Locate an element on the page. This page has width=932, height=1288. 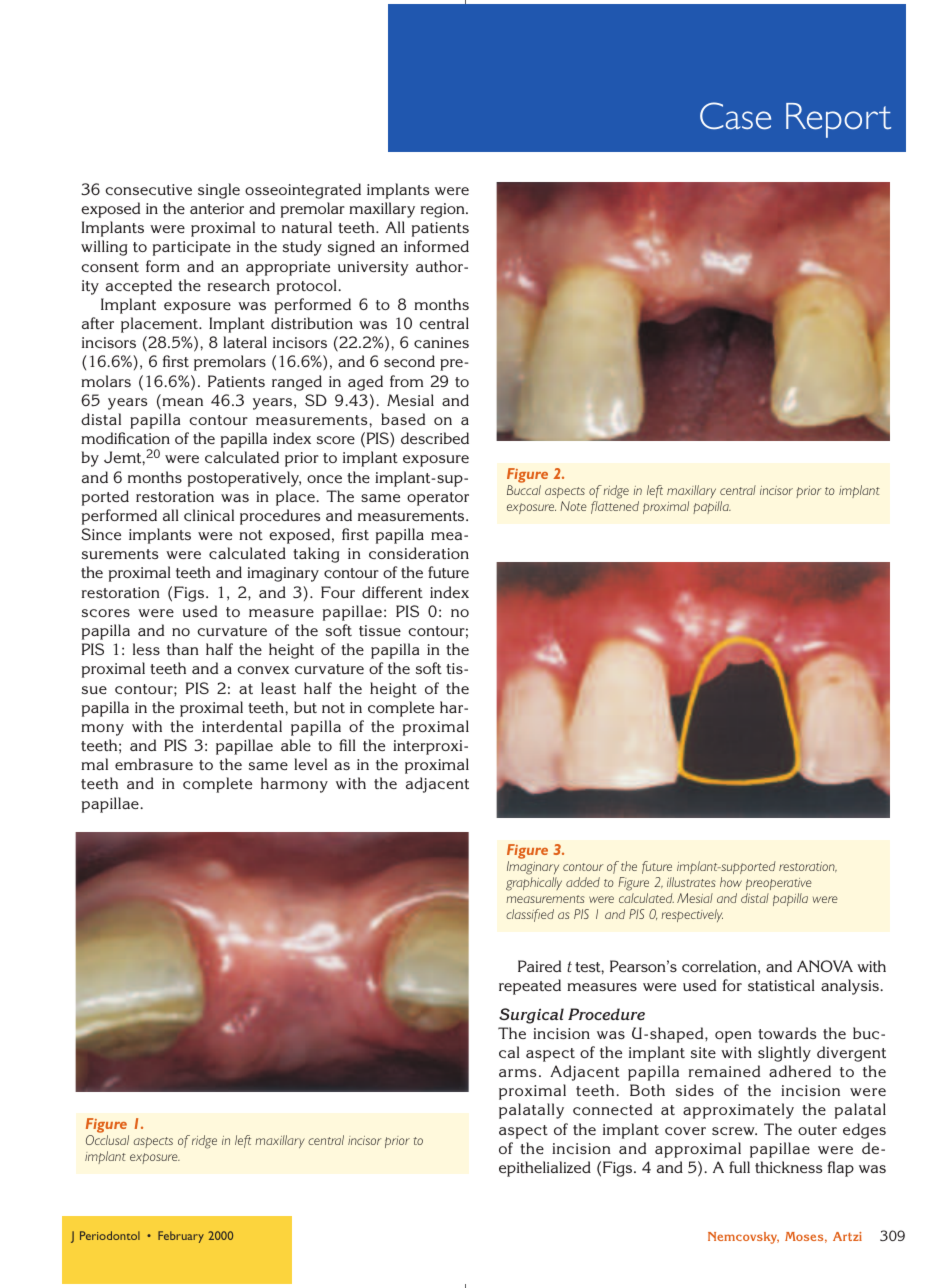
single is located at coordinates (219, 191).
